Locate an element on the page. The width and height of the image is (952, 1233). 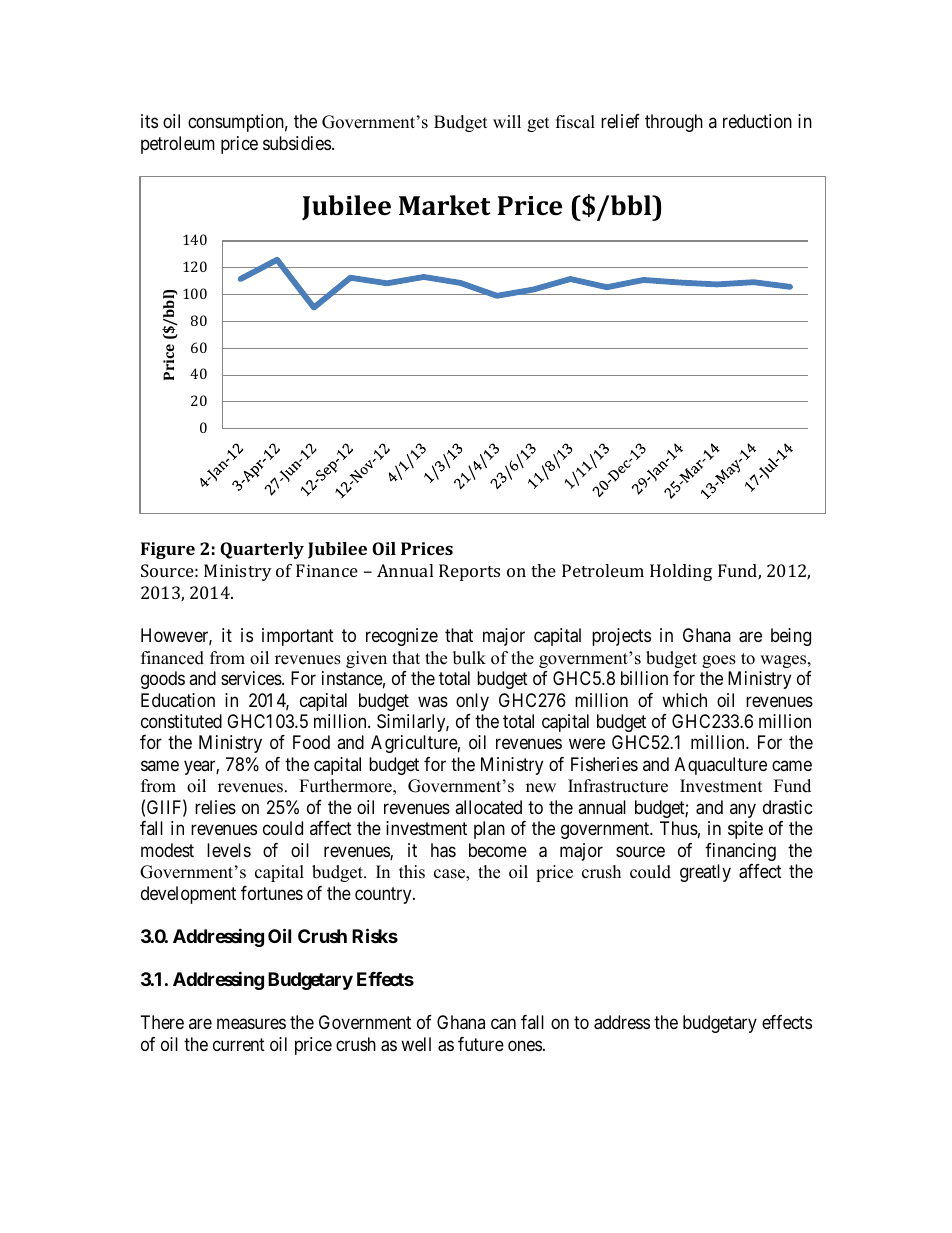
Holding is located at coordinates (681, 572).
